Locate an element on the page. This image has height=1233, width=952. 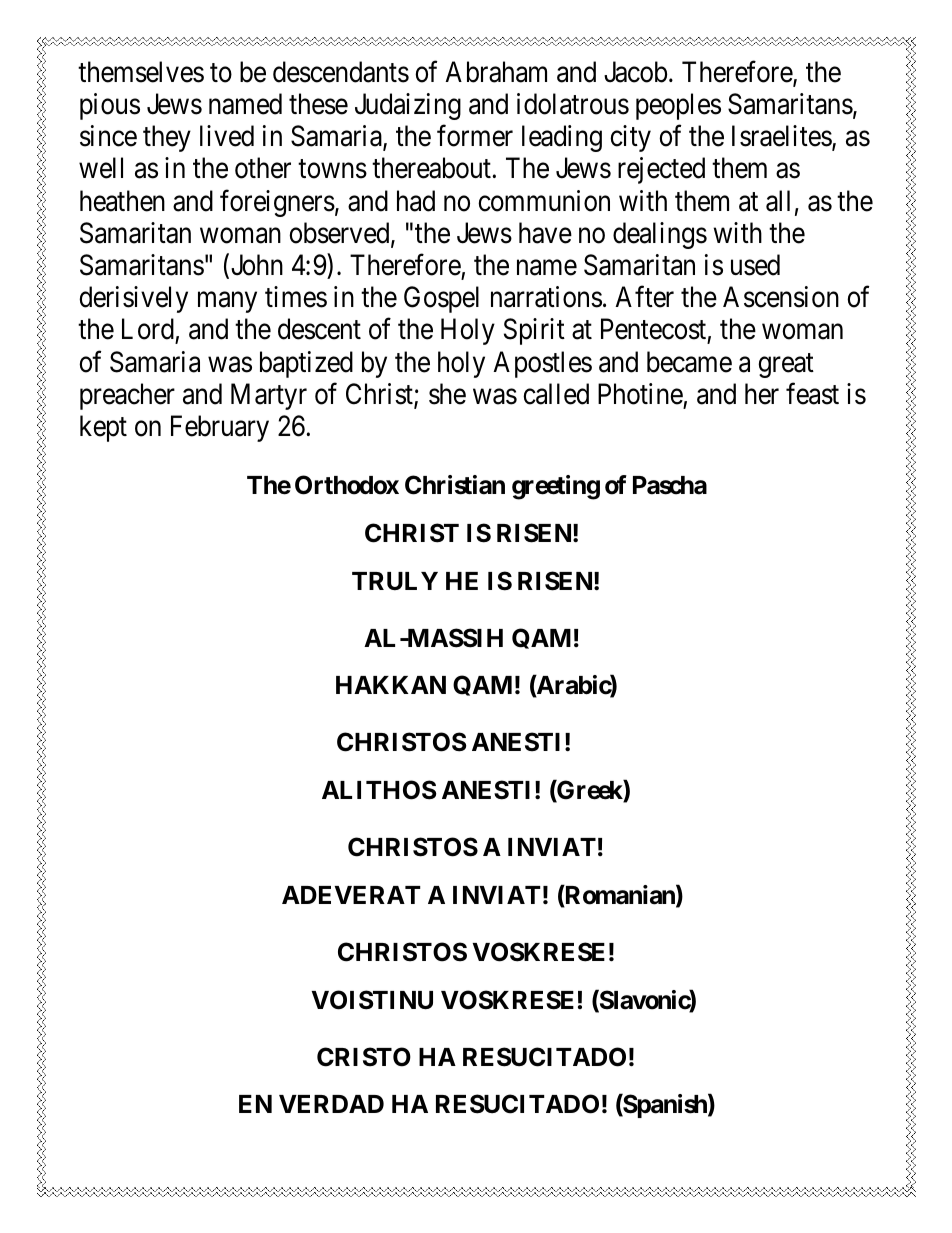
peoples is located at coordinates (678, 106).
